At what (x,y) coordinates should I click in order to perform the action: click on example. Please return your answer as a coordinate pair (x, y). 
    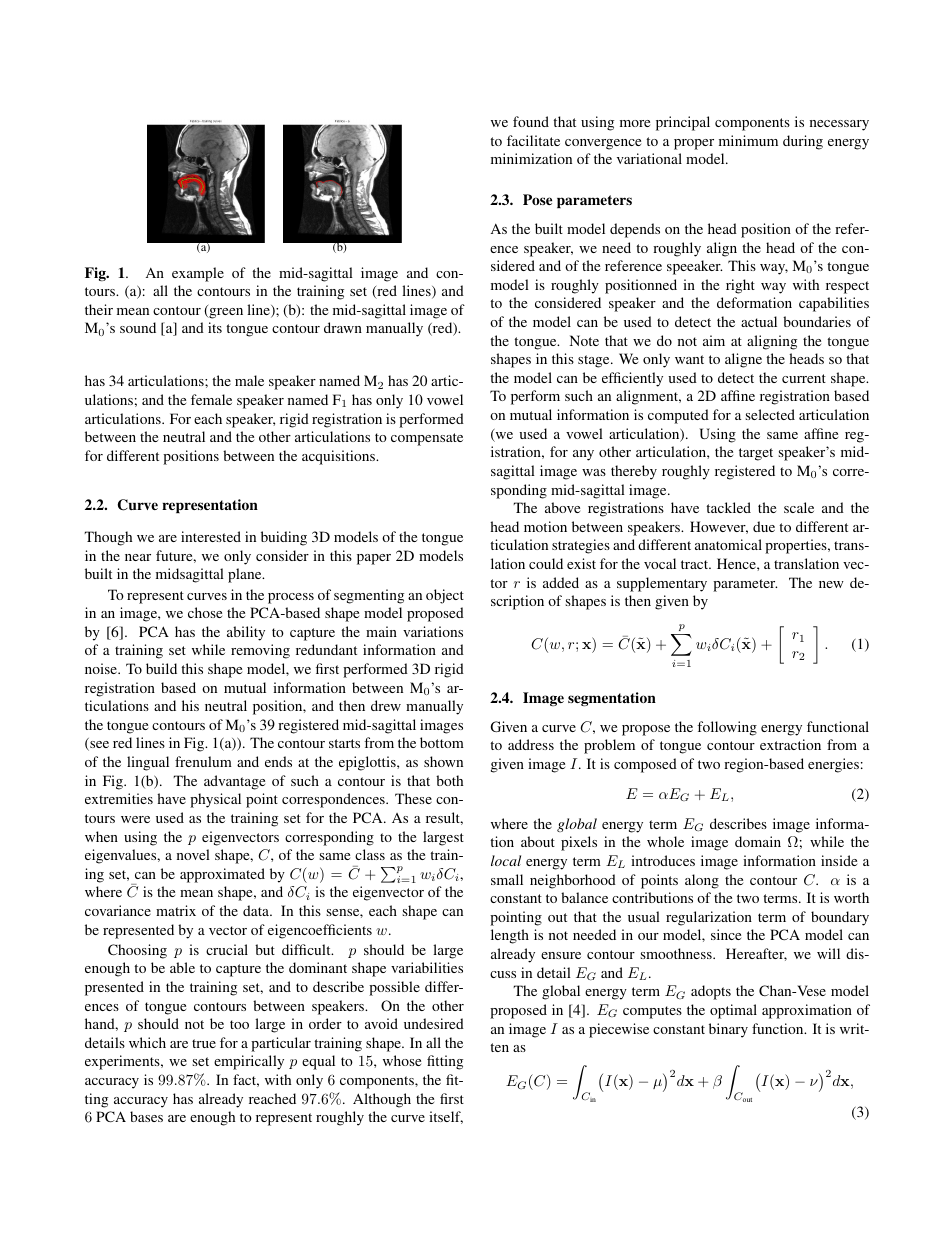
    Looking at the image, I should click on (198, 274).
